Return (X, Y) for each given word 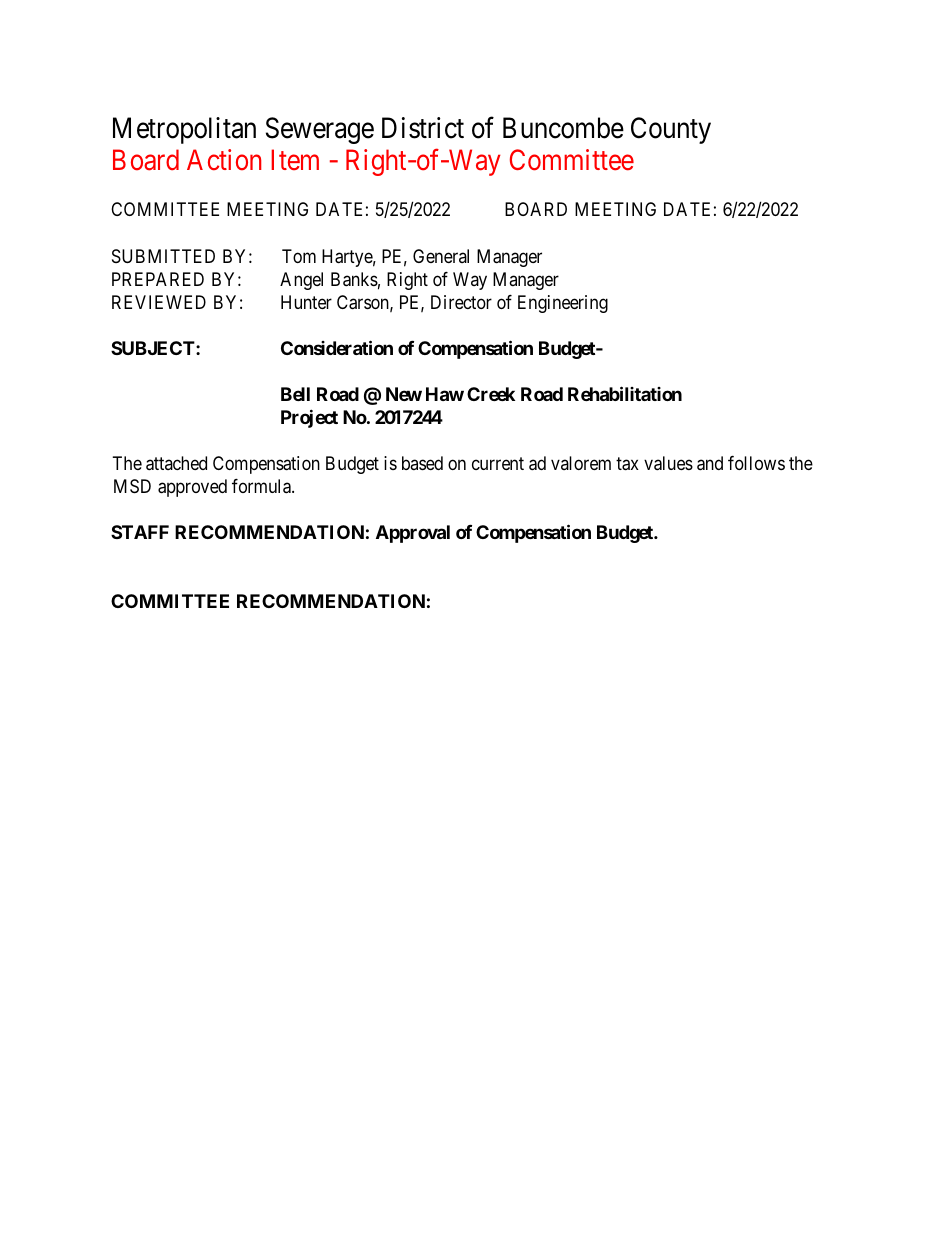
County (671, 130)
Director (461, 302)
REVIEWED (159, 302)
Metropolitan (184, 130)
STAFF (140, 532)
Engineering (563, 304)
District (423, 128)
